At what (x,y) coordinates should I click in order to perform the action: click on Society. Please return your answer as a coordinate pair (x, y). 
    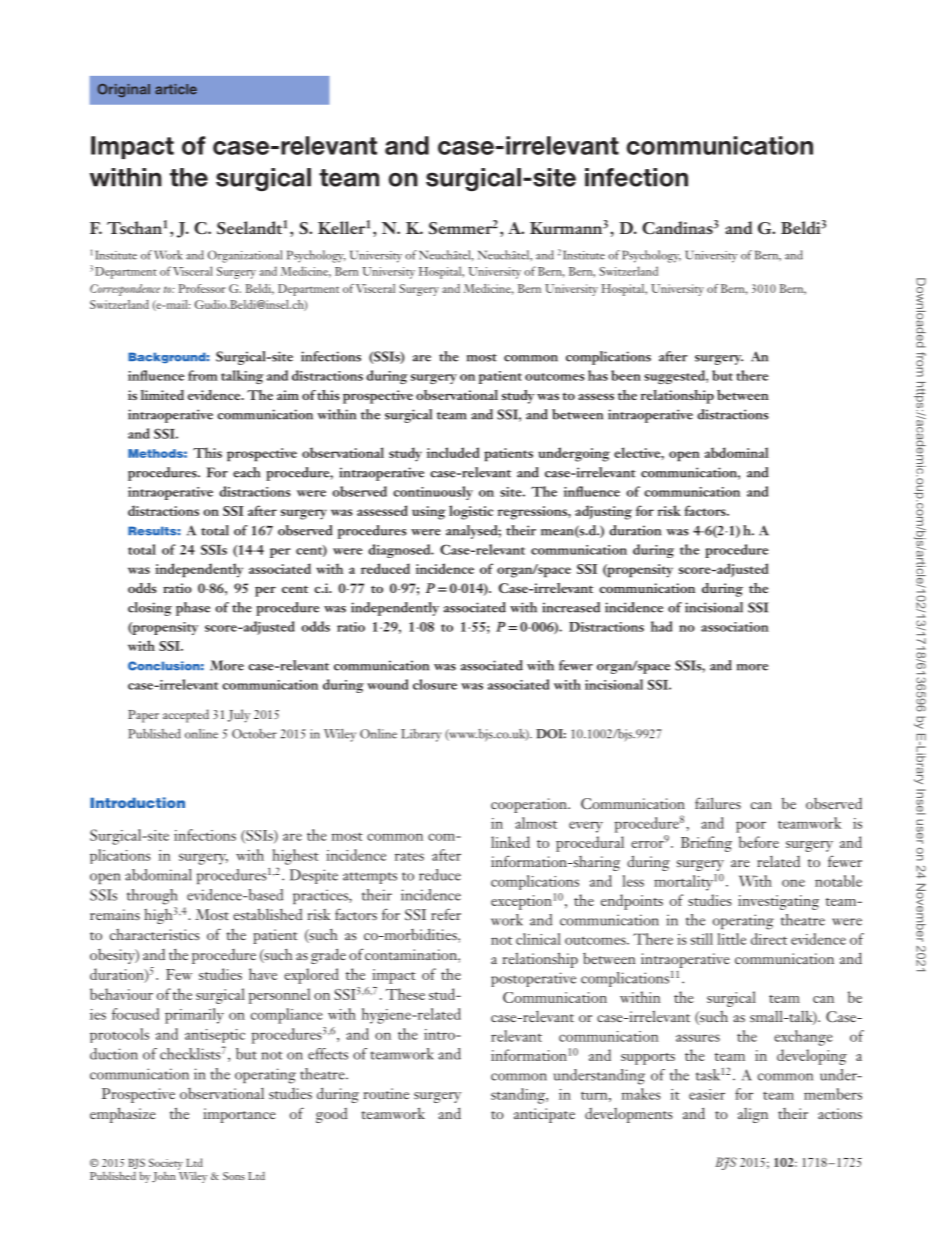
    Looking at the image, I should click on (166, 1164).
